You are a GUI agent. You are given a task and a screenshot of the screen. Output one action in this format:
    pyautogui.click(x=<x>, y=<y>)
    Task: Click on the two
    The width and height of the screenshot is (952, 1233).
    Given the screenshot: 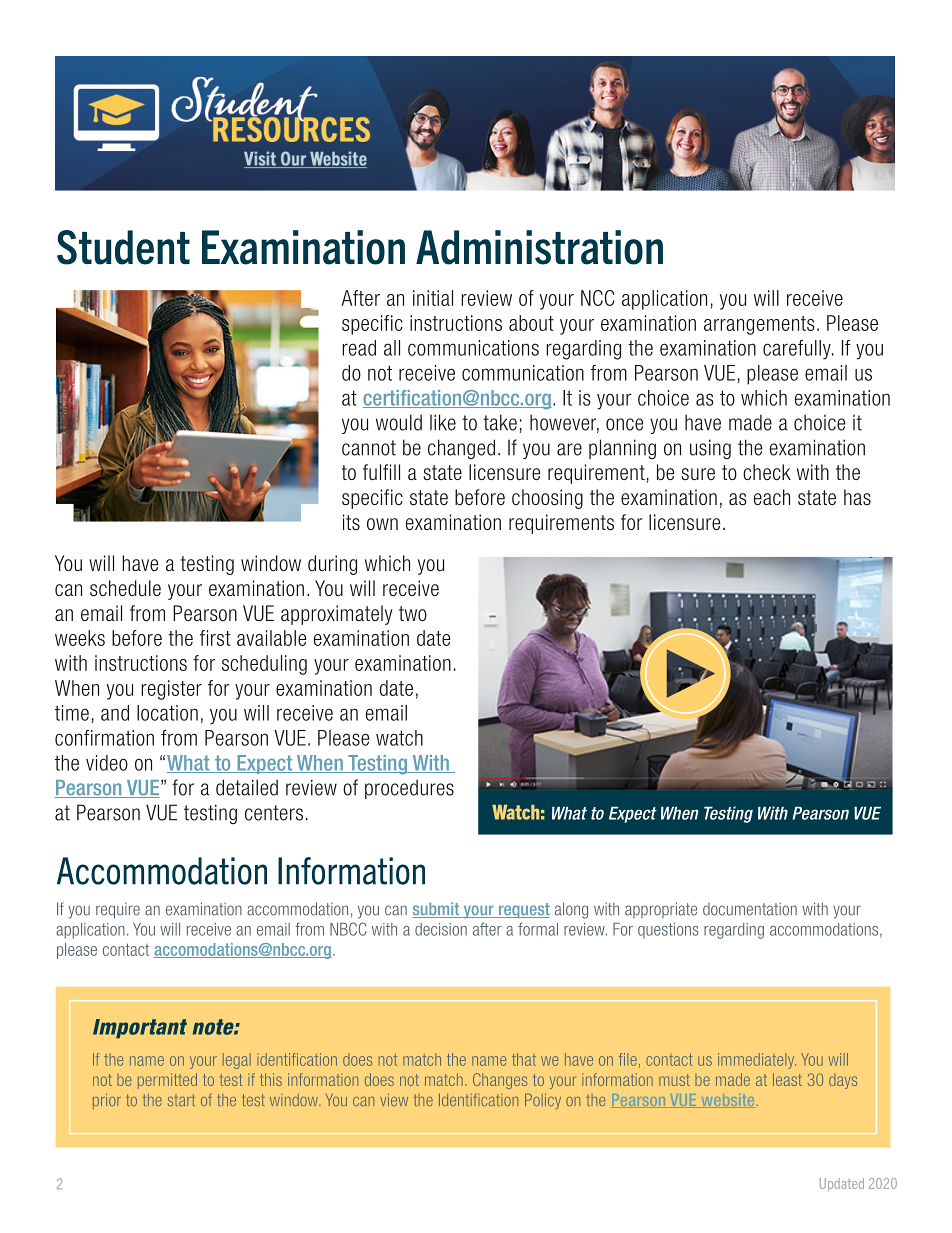 What is the action you would take?
    pyautogui.click(x=413, y=613)
